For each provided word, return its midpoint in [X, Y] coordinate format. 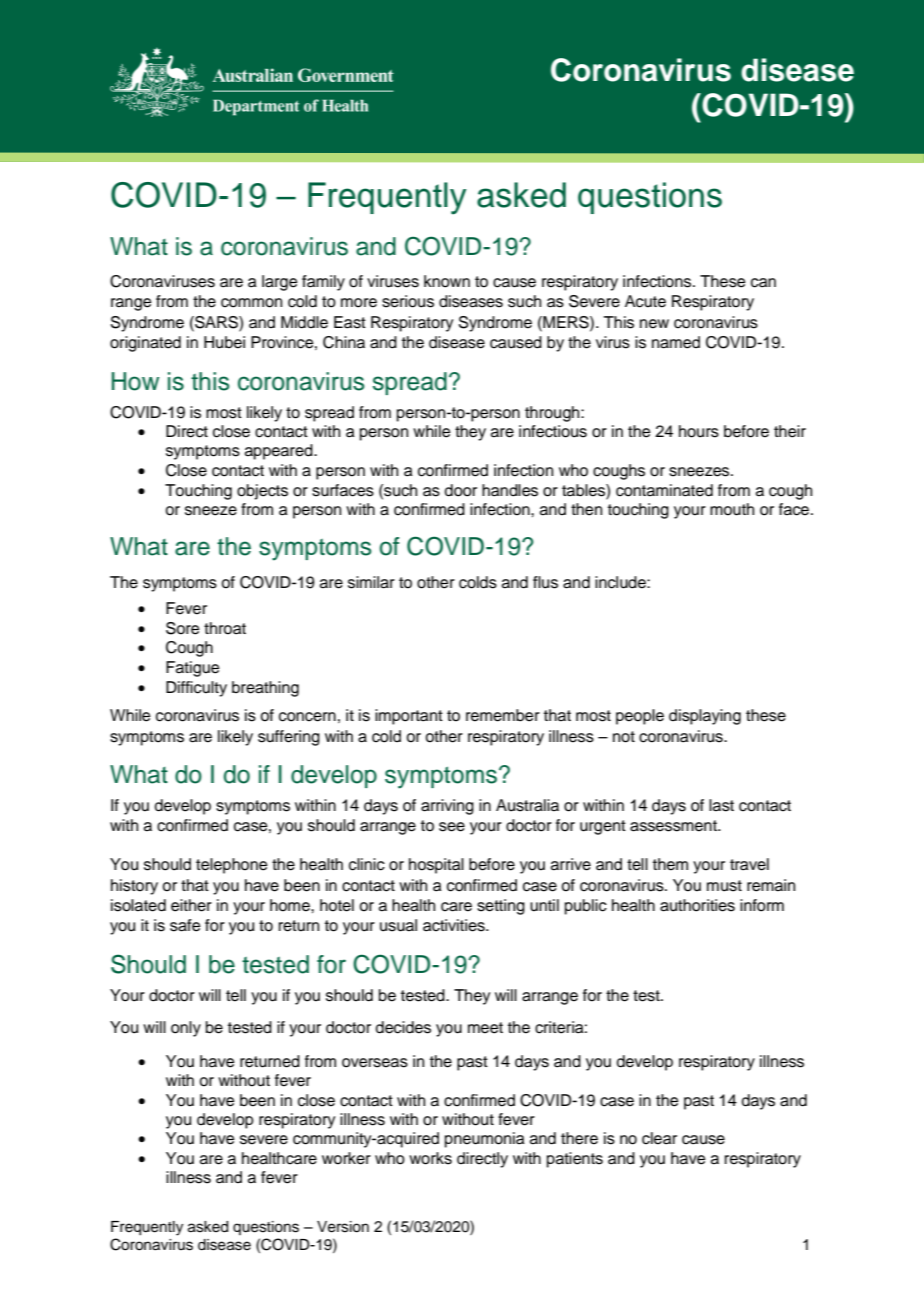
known [447, 281]
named [676, 342]
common [251, 303]
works [430, 1158]
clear [659, 1138]
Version [343, 1227]
